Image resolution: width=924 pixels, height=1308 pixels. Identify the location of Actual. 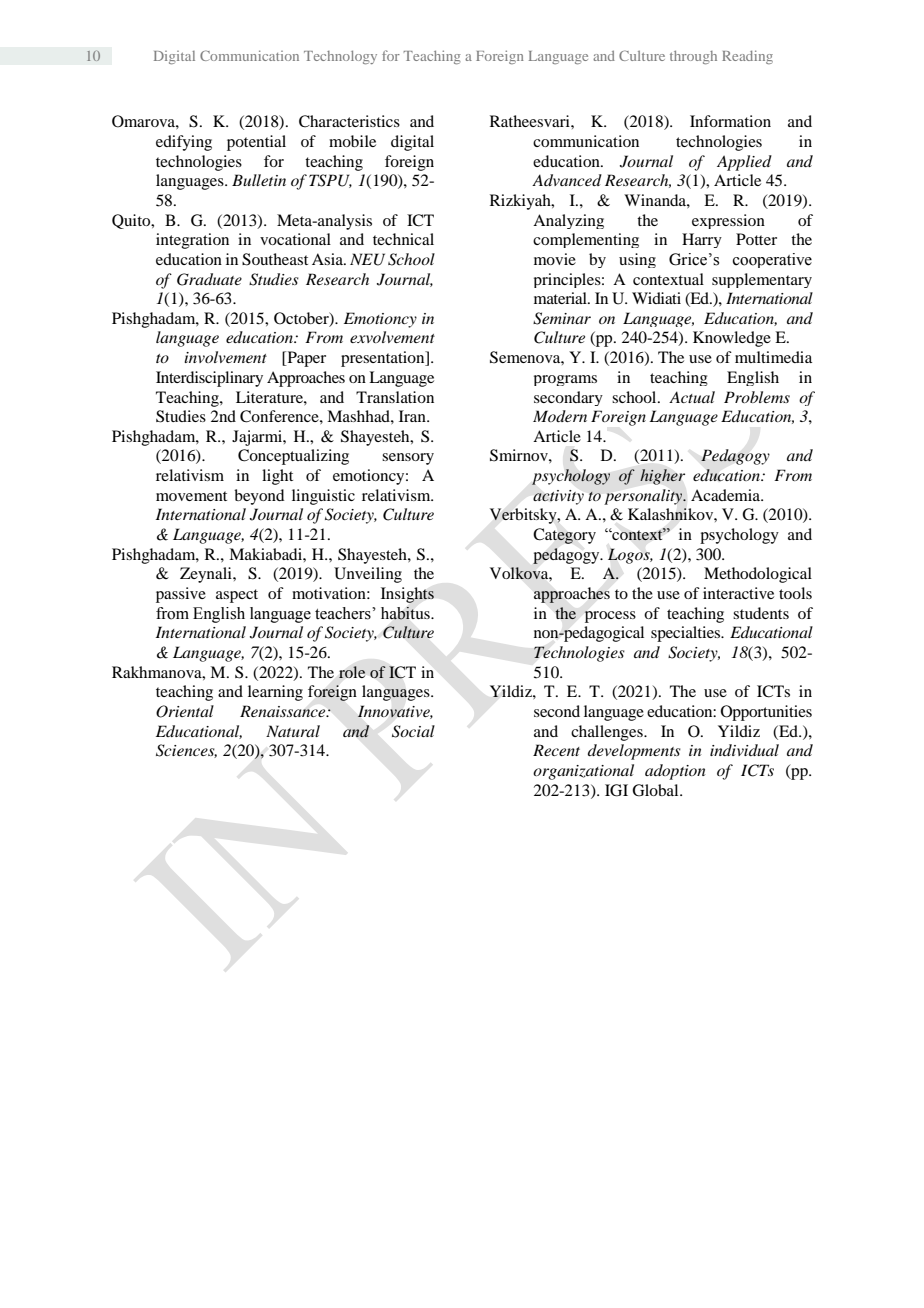
(692, 397).
